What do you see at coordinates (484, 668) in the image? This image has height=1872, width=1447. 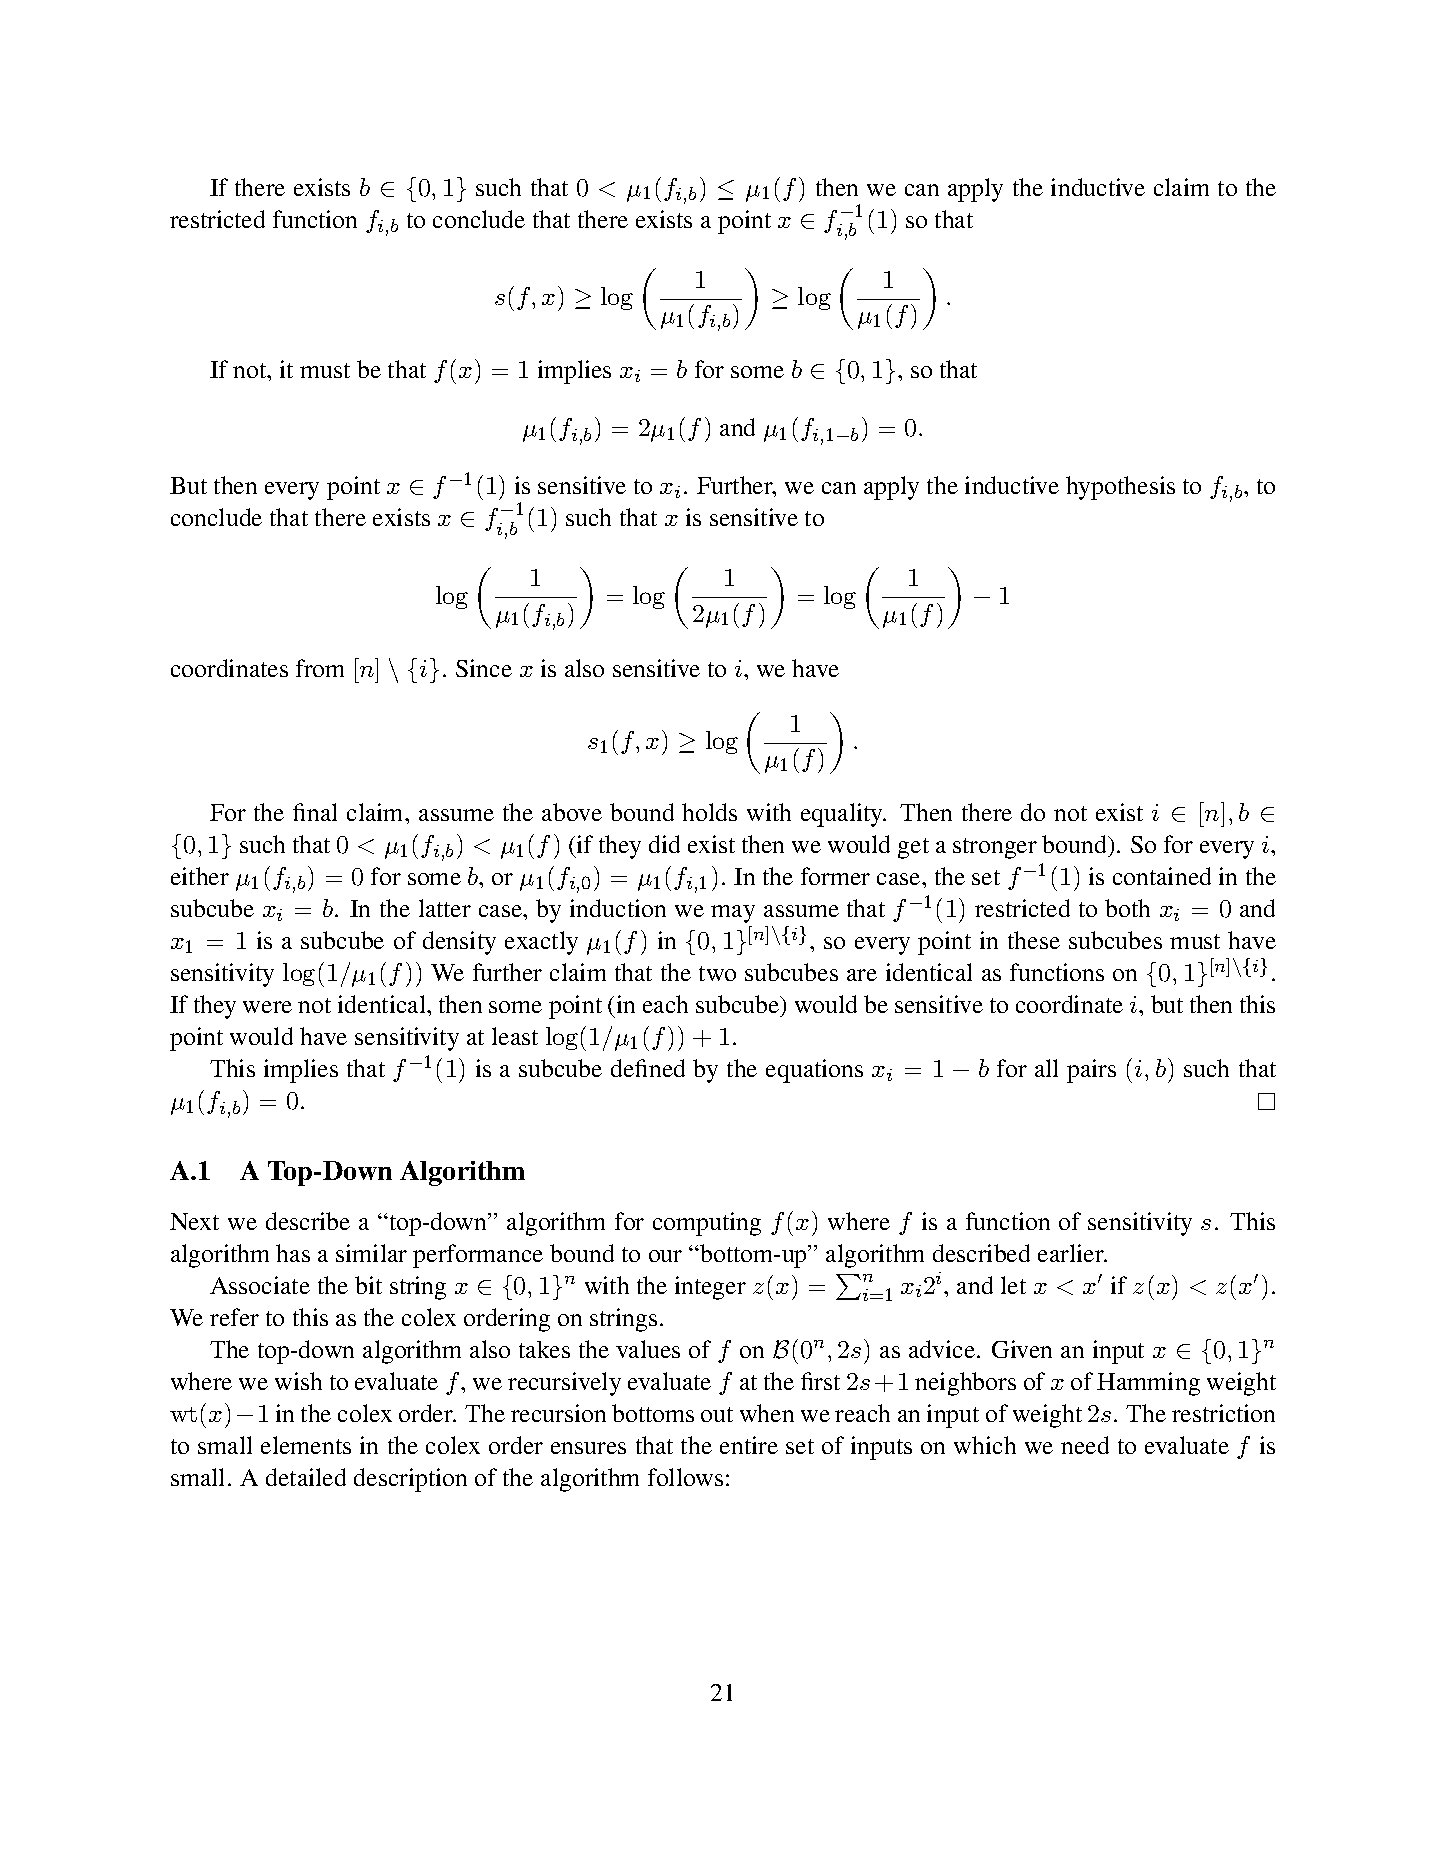 I see `Since` at bounding box center [484, 668].
